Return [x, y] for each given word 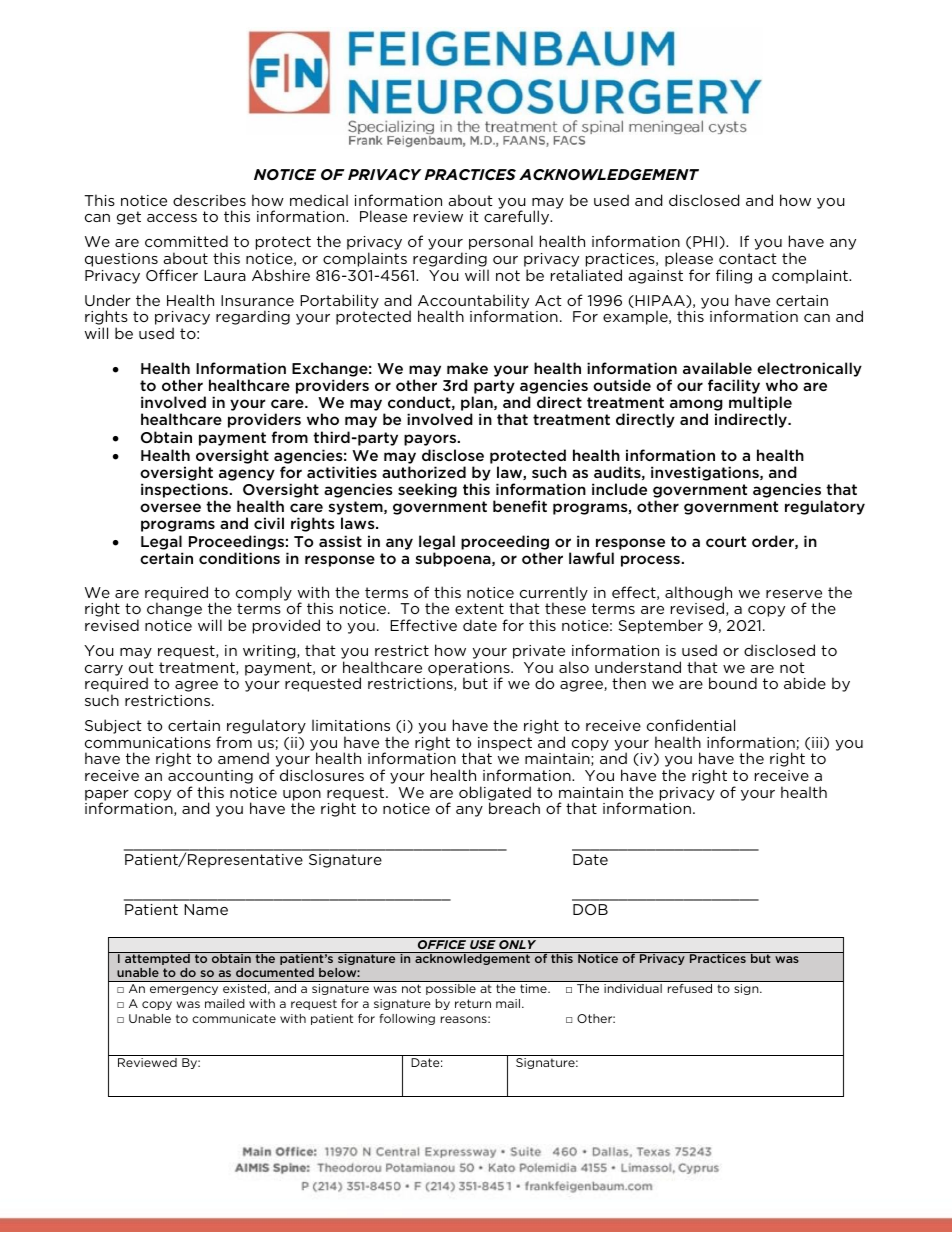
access [172, 218]
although [698, 594]
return [473, 1003]
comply [264, 593]
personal [501, 242]
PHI [705, 241]
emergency [184, 990]
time [534, 988]
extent [479, 608]
